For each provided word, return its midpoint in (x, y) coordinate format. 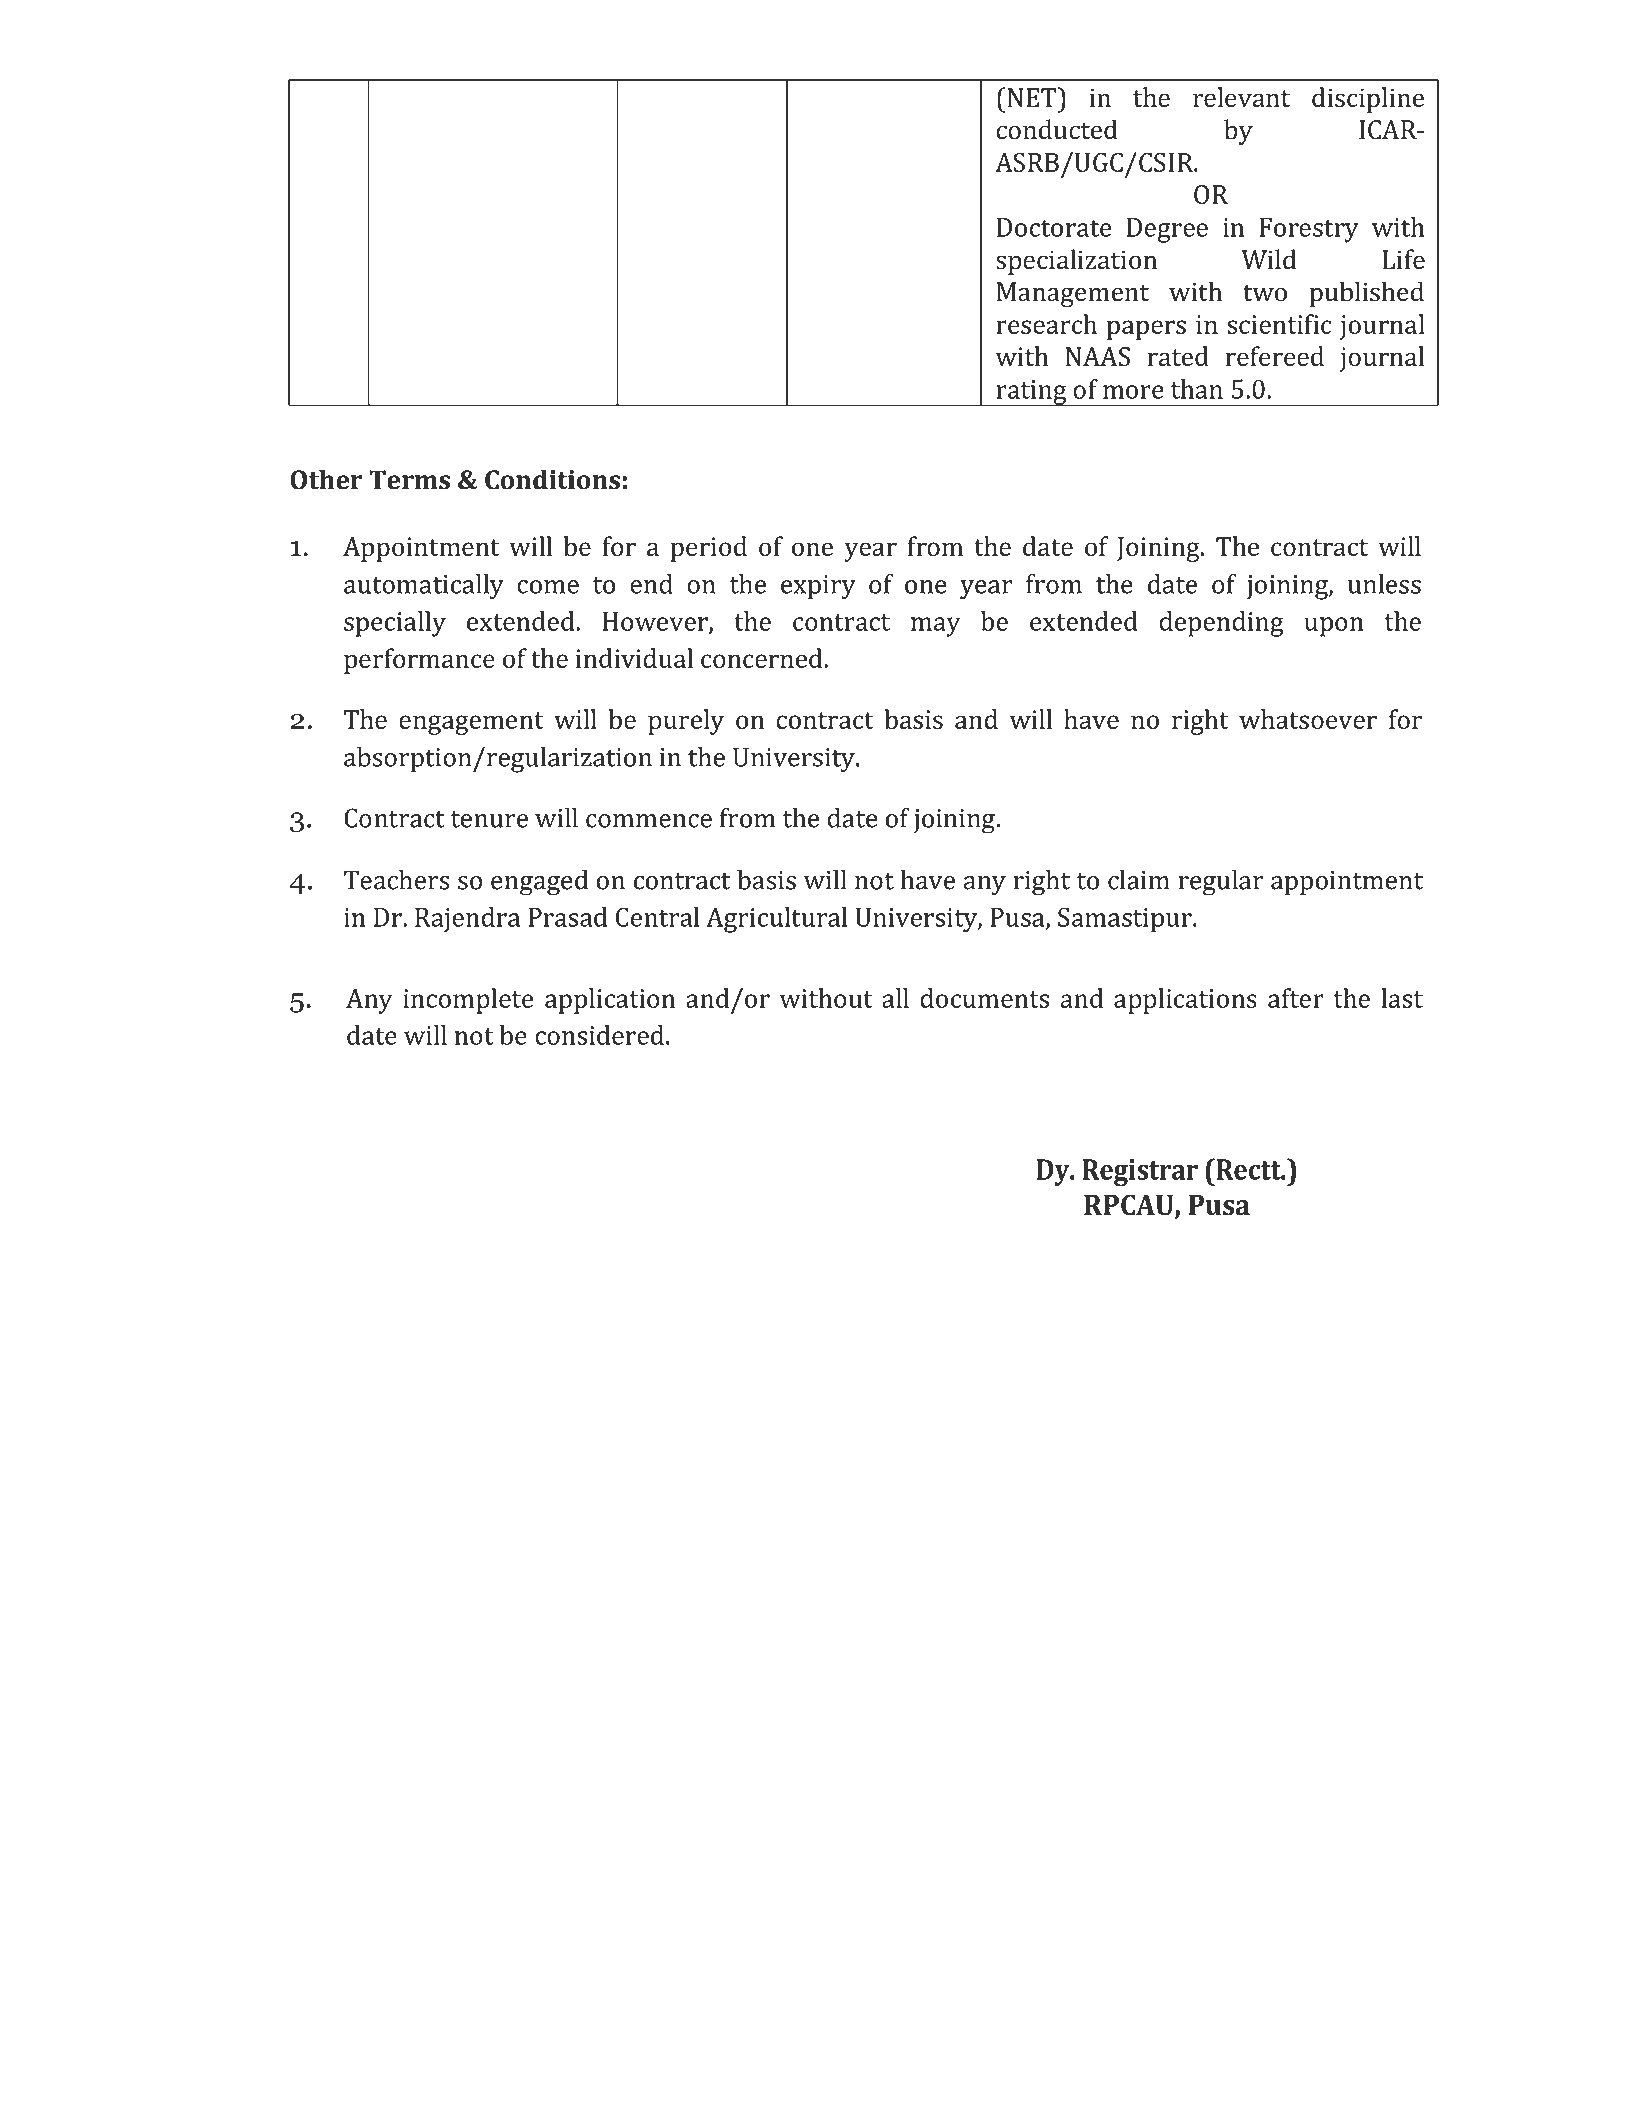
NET (1032, 97)
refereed (1274, 356)
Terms (409, 480)
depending (1221, 624)
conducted (1057, 129)
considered (599, 1035)
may (935, 627)
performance (419, 661)
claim (1139, 880)
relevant (1241, 97)
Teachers (397, 880)
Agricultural (776, 920)
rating (1031, 393)
